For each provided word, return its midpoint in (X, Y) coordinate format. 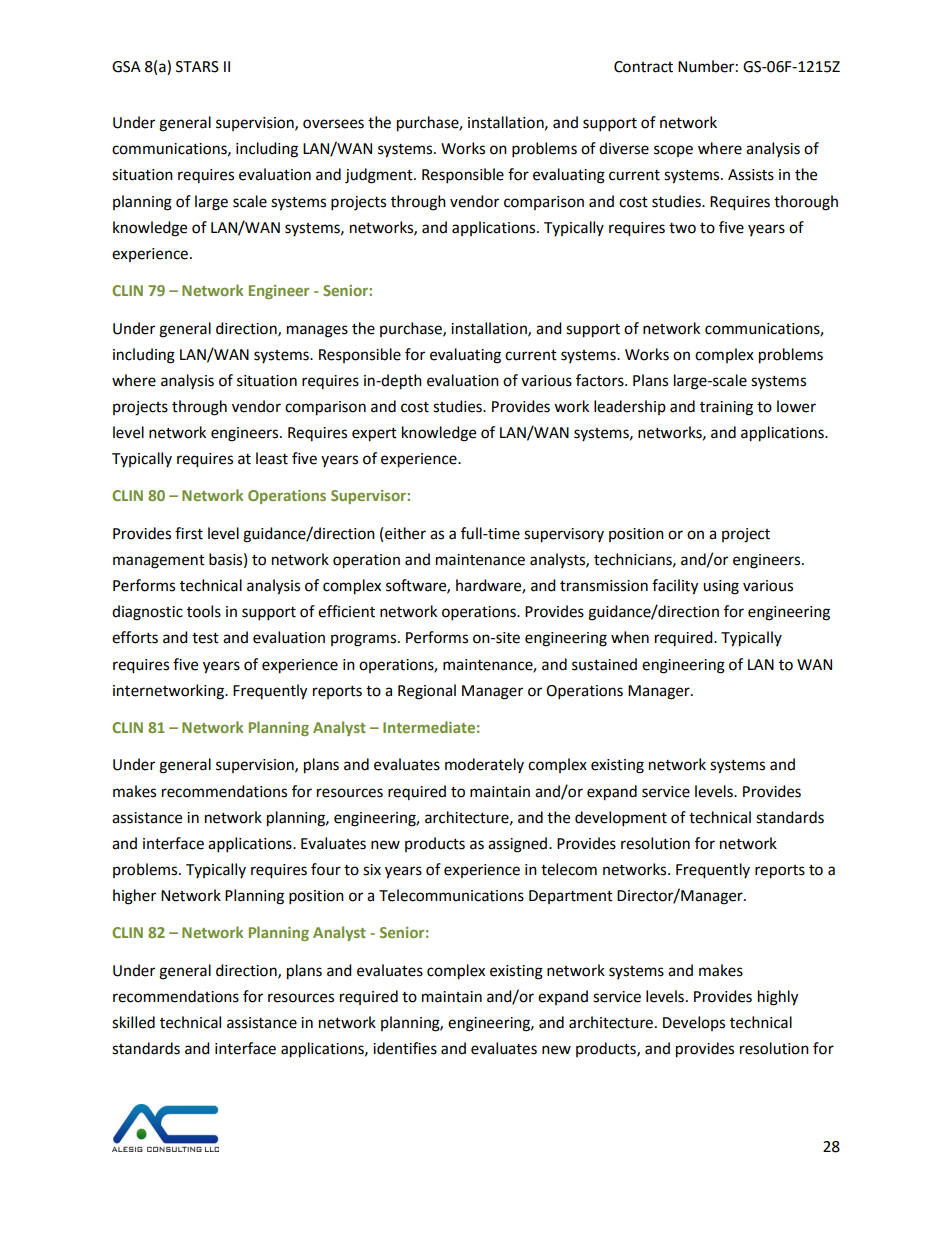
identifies (405, 1048)
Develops (694, 1023)
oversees (333, 124)
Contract (643, 67)
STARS (197, 67)
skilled (133, 1022)
